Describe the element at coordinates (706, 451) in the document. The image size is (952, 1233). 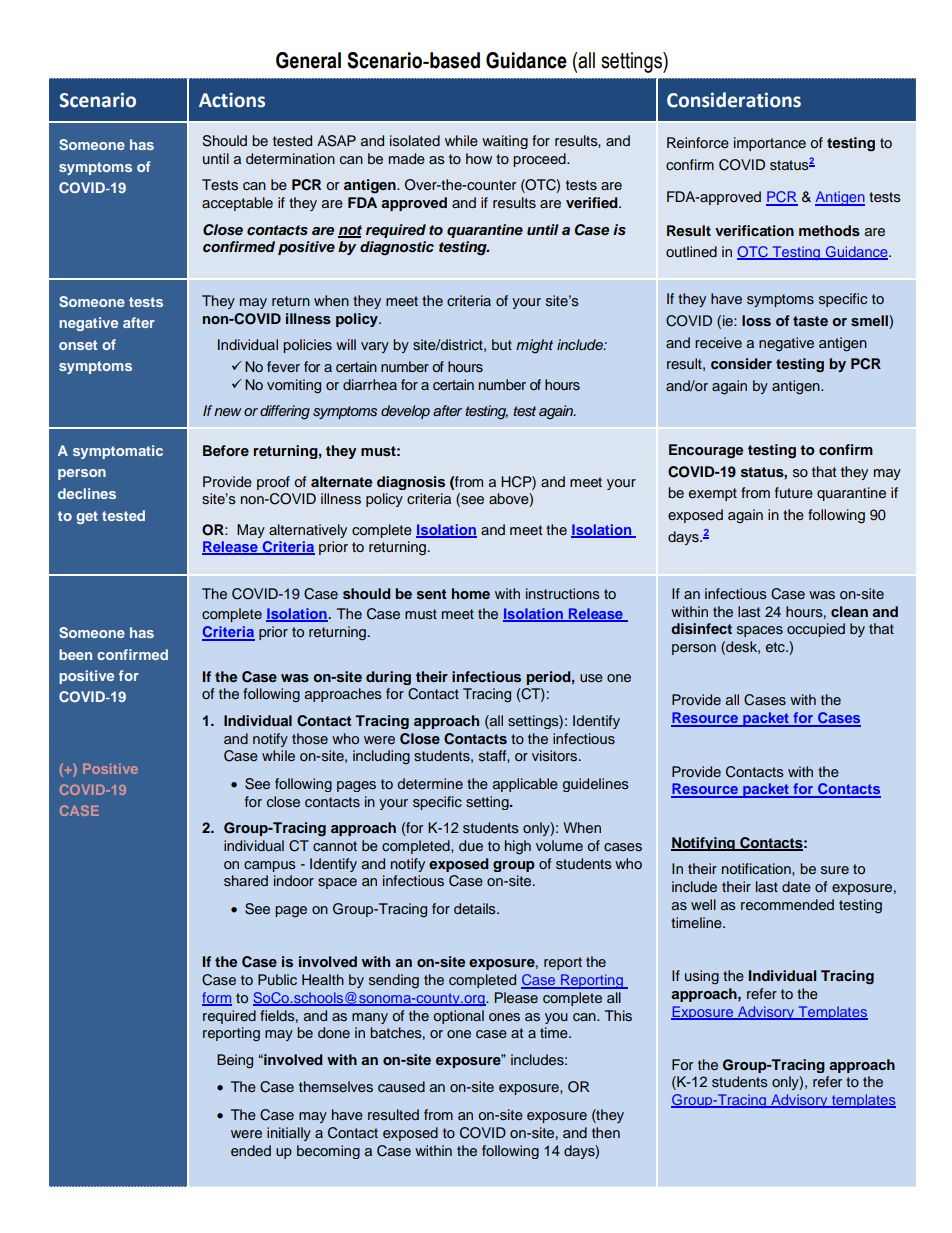
I see `Encourage` at that location.
